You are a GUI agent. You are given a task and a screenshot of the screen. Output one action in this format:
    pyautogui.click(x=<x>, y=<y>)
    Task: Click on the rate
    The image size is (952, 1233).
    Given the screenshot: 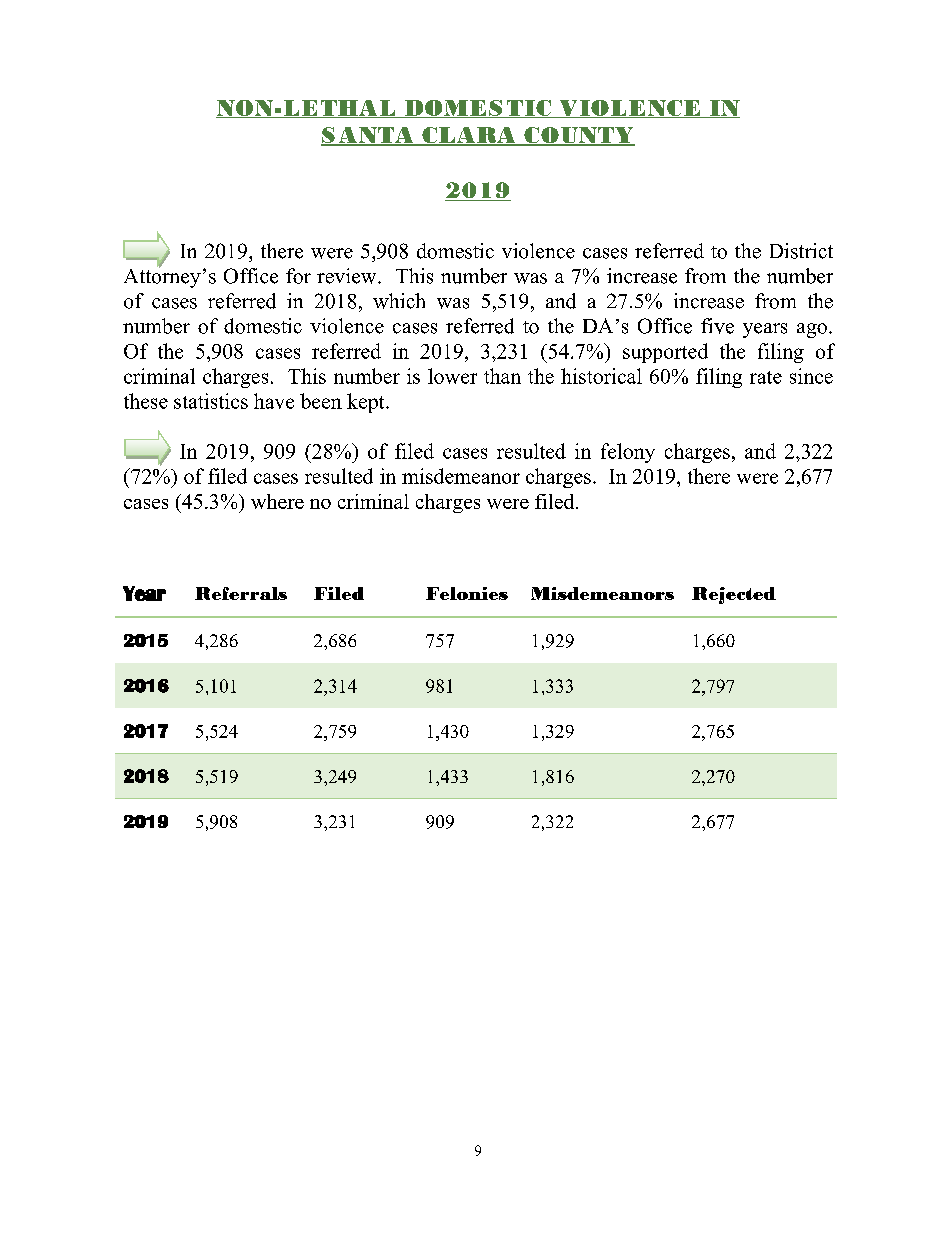 What is the action you would take?
    pyautogui.click(x=766, y=377)
